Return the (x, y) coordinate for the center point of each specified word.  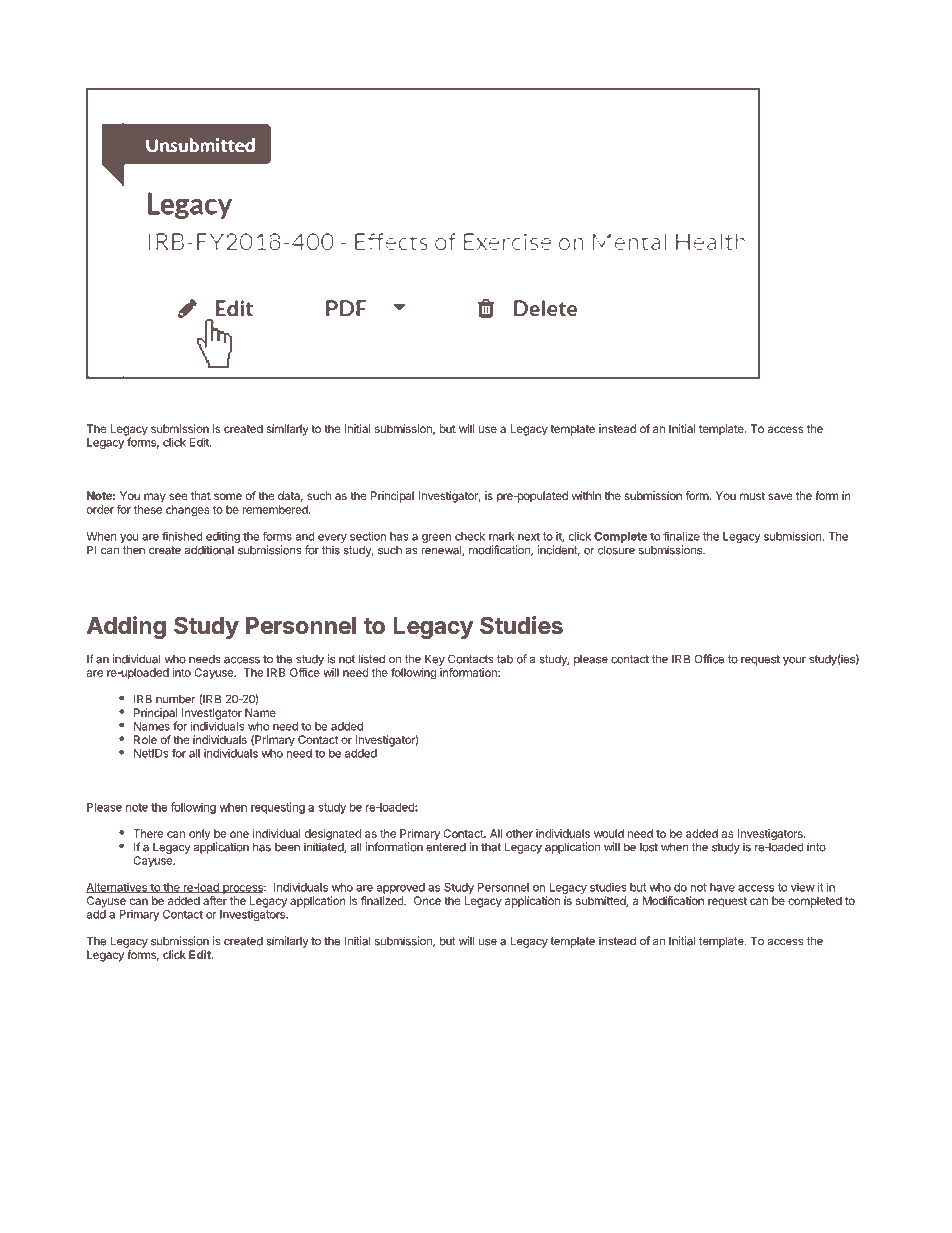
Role (145, 739)
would (609, 833)
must (752, 496)
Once (427, 900)
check (470, 536)
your (794, 661)
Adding (126, 627)
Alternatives (117, 888)
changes (187, 511)
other (519, 833)
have (722, 887)
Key (435, 660)
